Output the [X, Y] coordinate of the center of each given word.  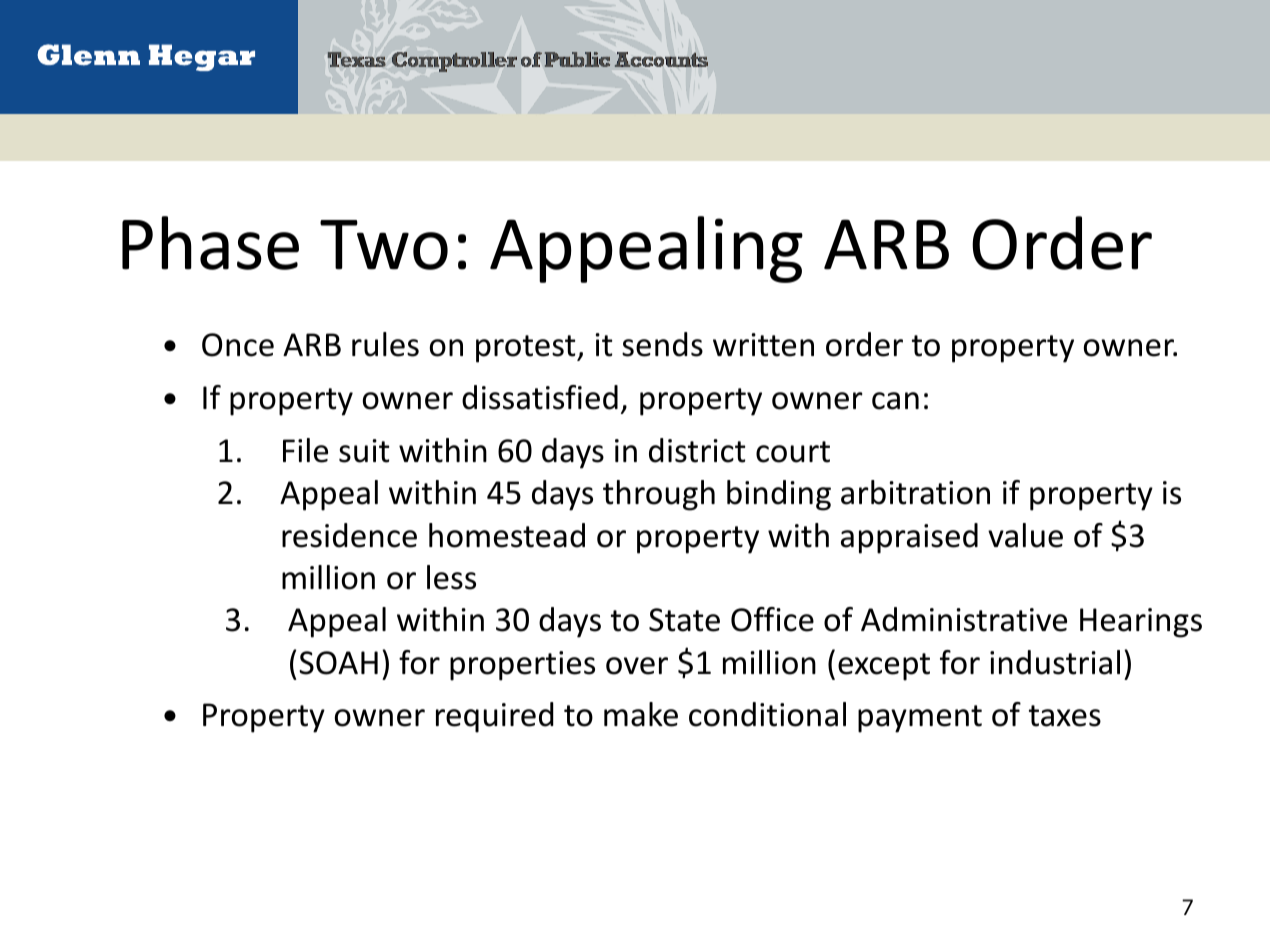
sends [662, 344]
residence [349, 535]
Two [384, 245]
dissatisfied [540, 397]
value [1025, 535]
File [305, 450]
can [895, 401]
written [763, 345]
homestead [507, 535]
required [495, 717]
